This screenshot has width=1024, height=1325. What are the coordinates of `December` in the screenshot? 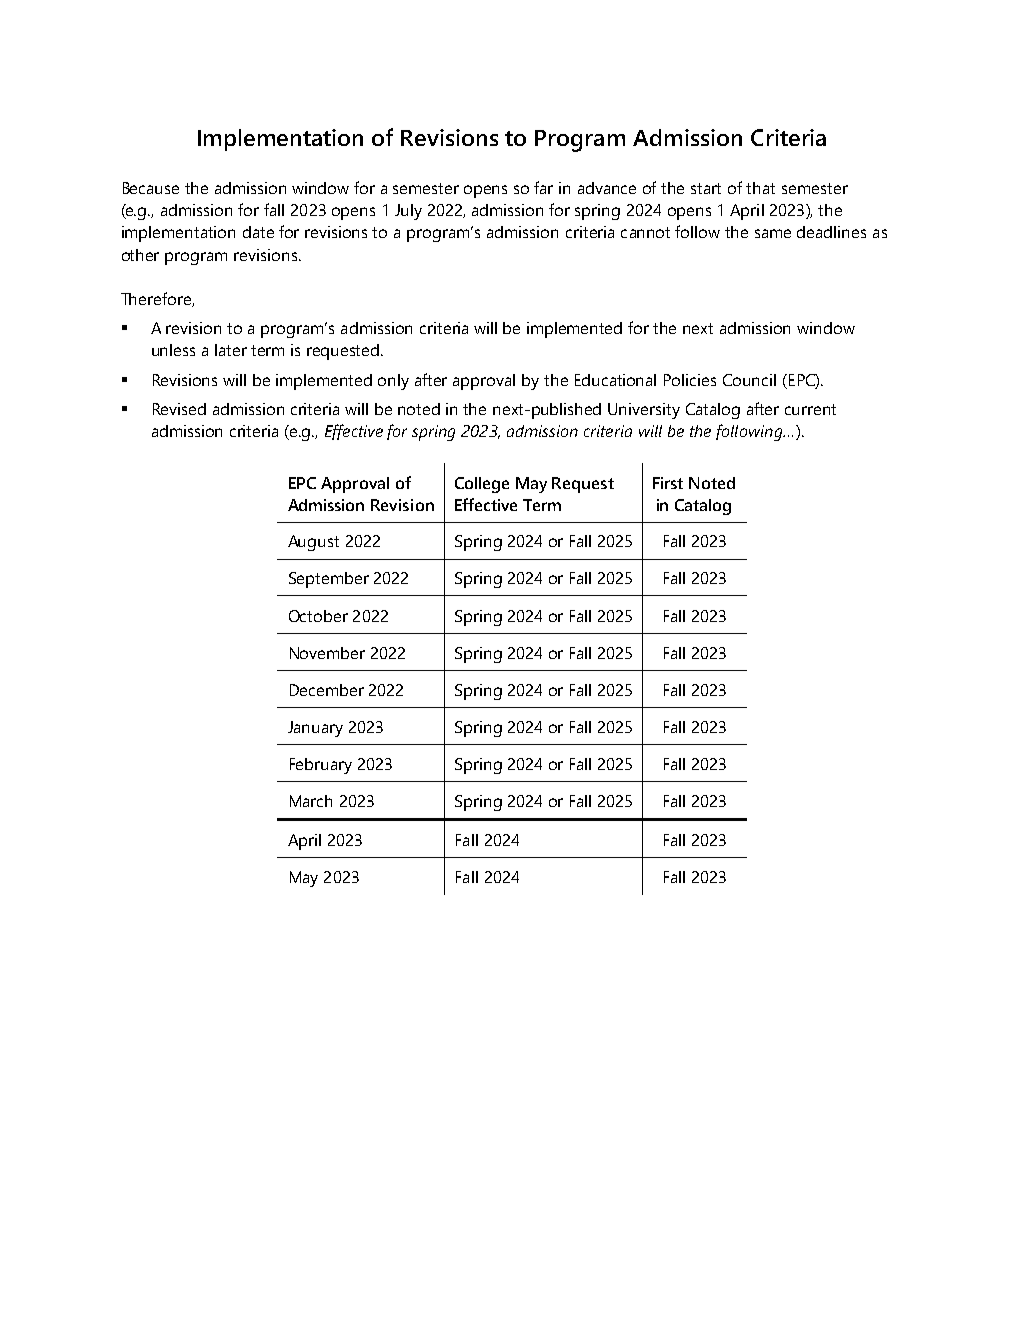 It's located at (327, 690).
